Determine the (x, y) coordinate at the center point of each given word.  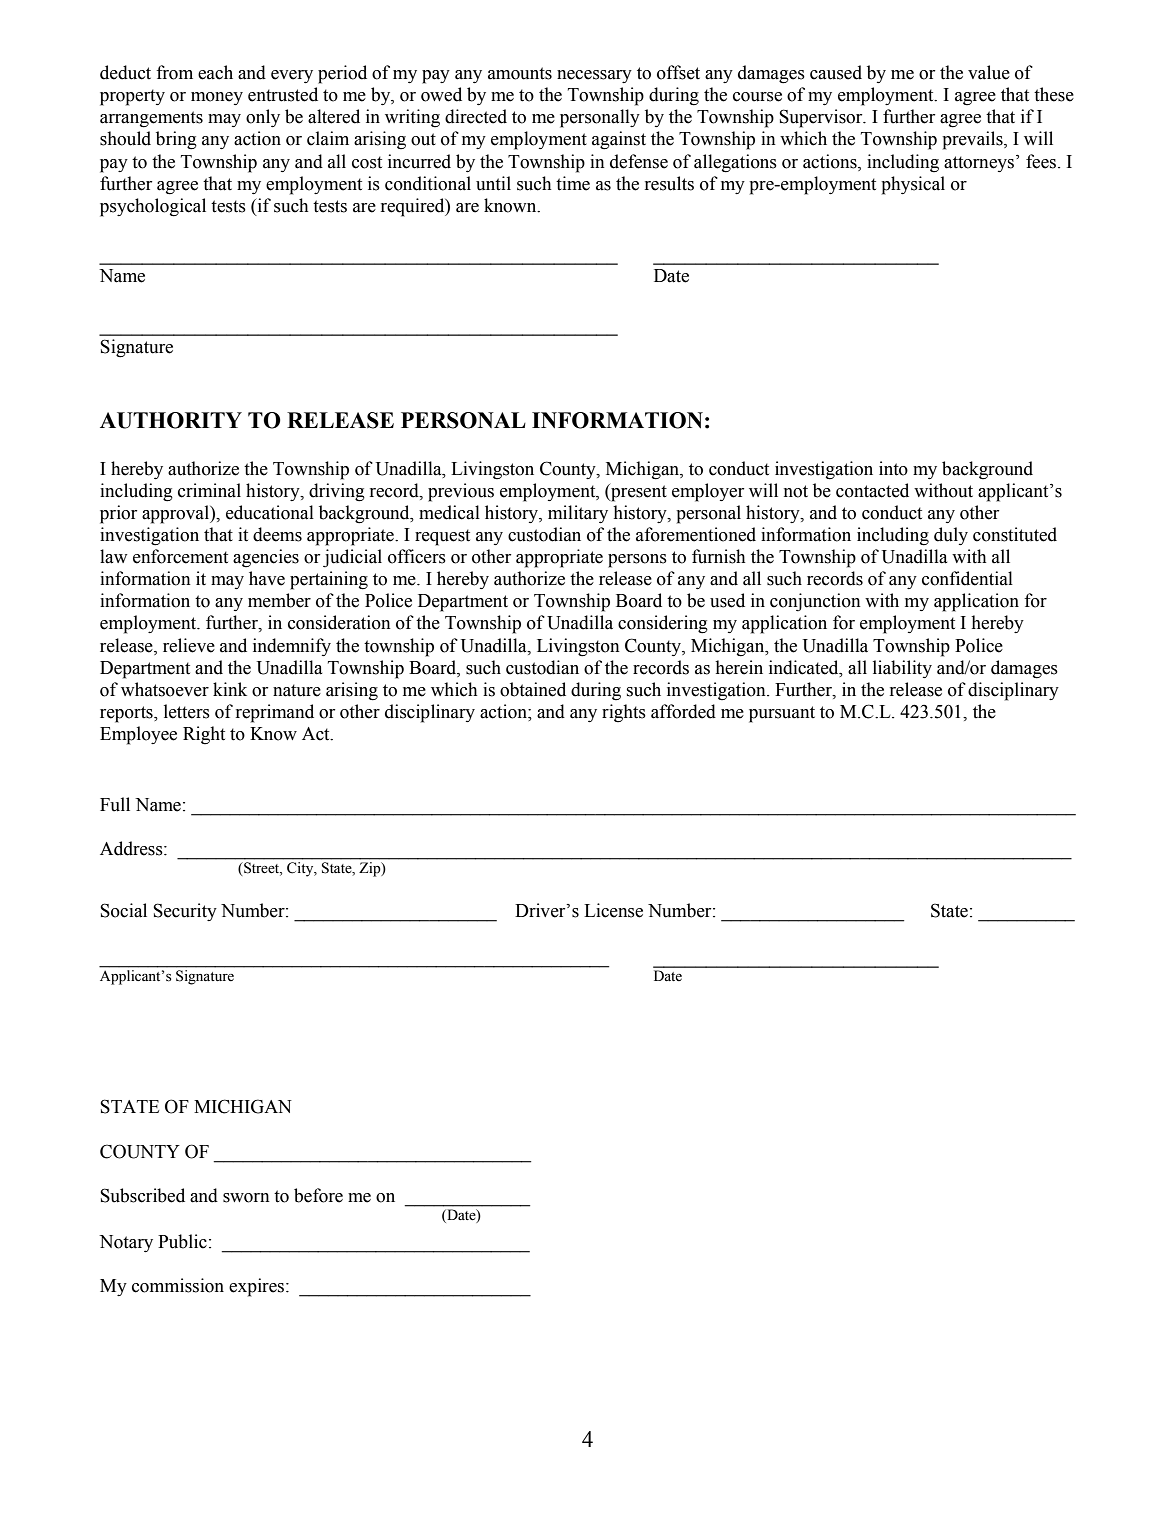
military (578, 514)
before (318, 1195)
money (217, 98)
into (893, 468)
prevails (973, 140)
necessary (594, 76)
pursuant (782, 714)
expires (258, 1287)
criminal (209, 490)
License (613, 910)
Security (185, 912)
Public (182, 1241)
